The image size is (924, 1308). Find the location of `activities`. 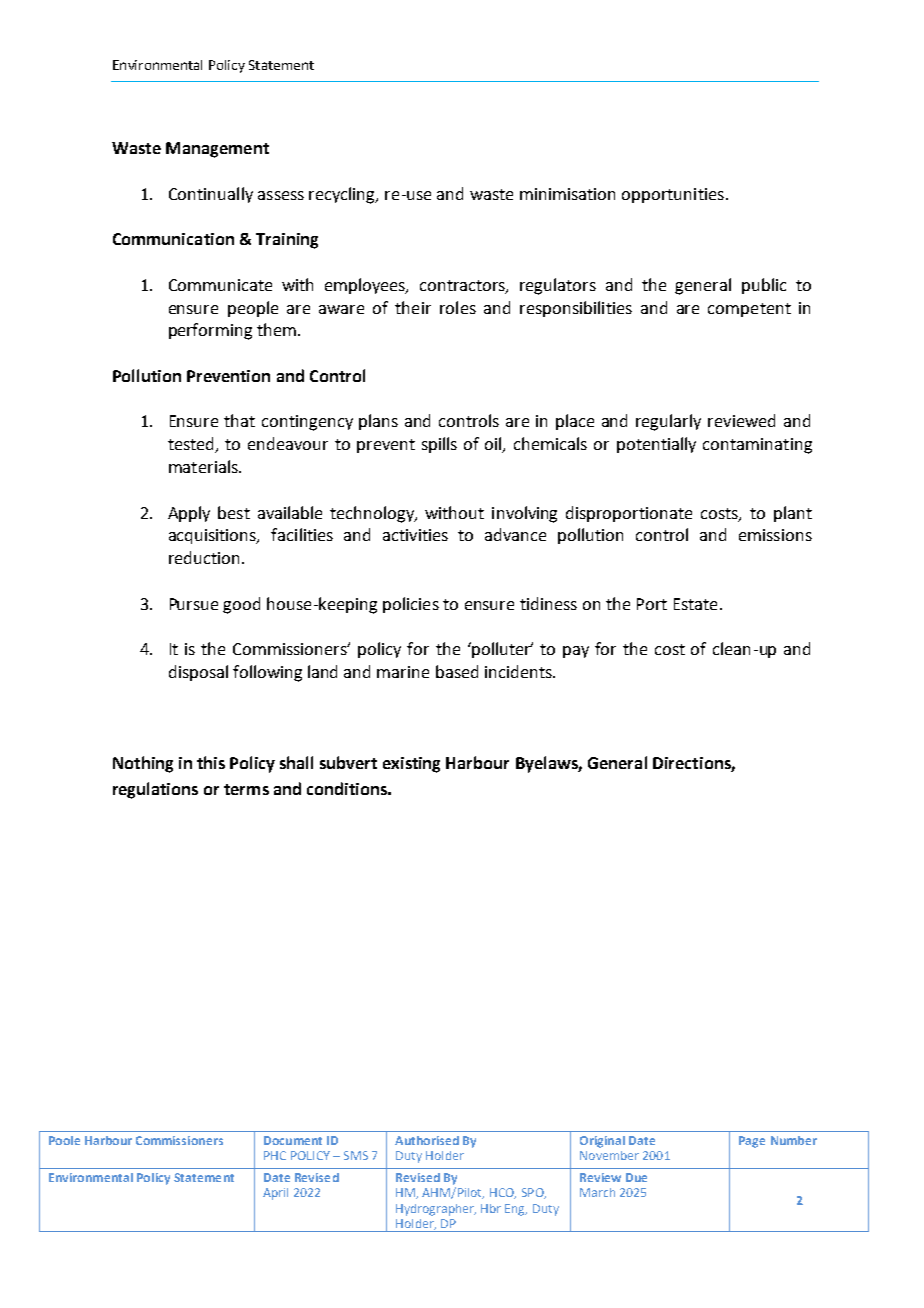

activities is located at coordinates (415, 535).
